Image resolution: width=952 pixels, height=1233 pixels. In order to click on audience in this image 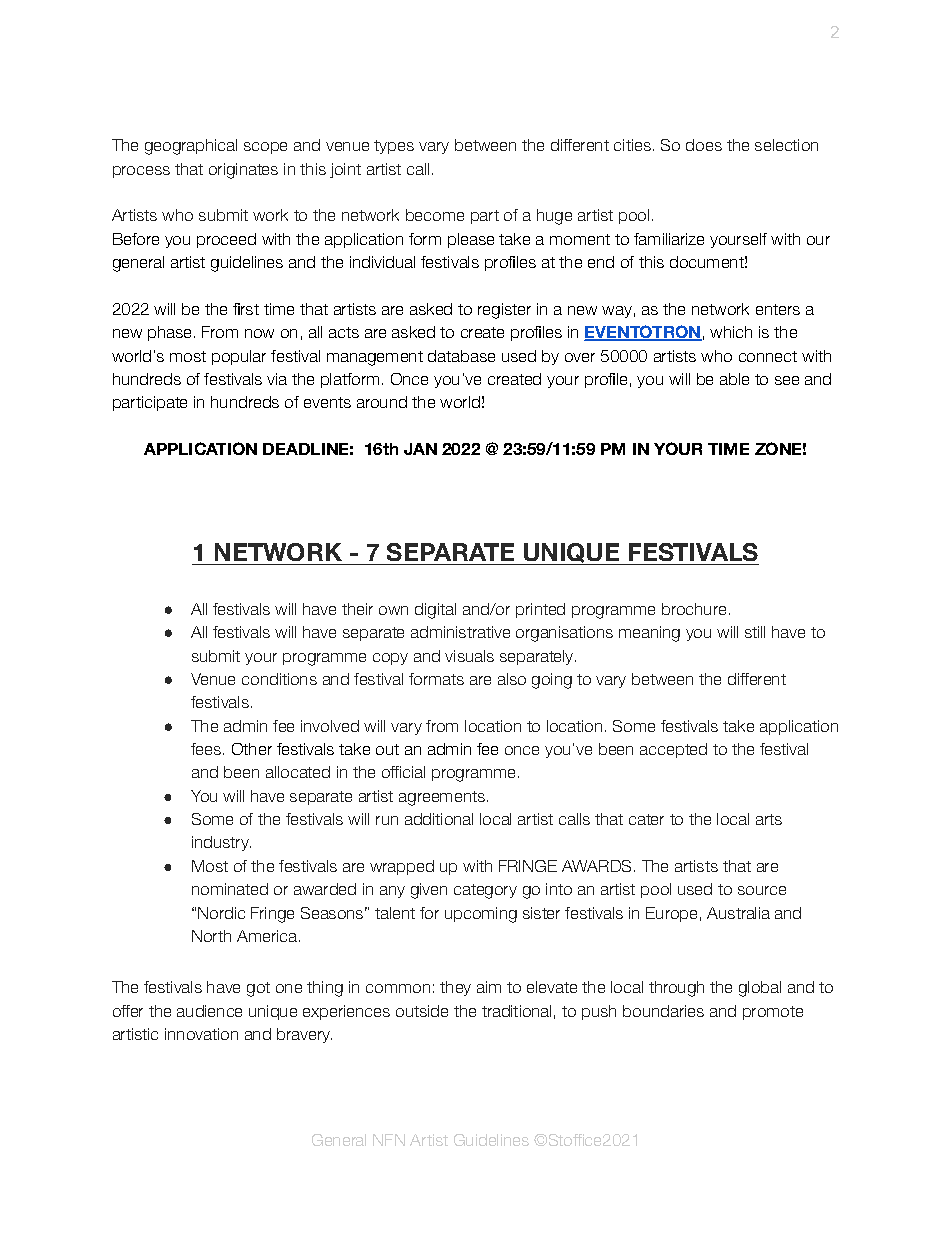, I will do `click(209, 1011)`.
